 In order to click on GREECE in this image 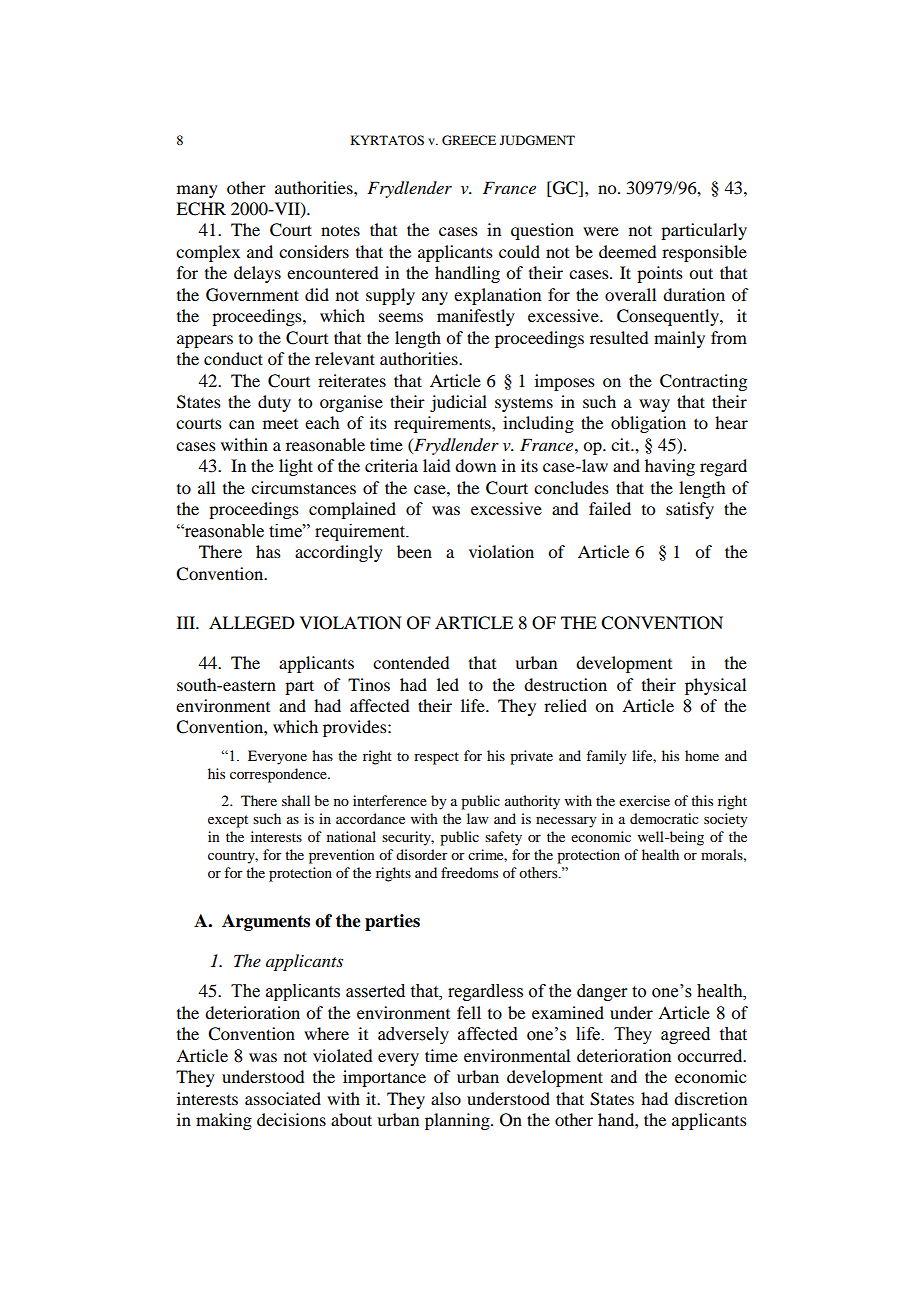, I will do `click(469, 140)`.
